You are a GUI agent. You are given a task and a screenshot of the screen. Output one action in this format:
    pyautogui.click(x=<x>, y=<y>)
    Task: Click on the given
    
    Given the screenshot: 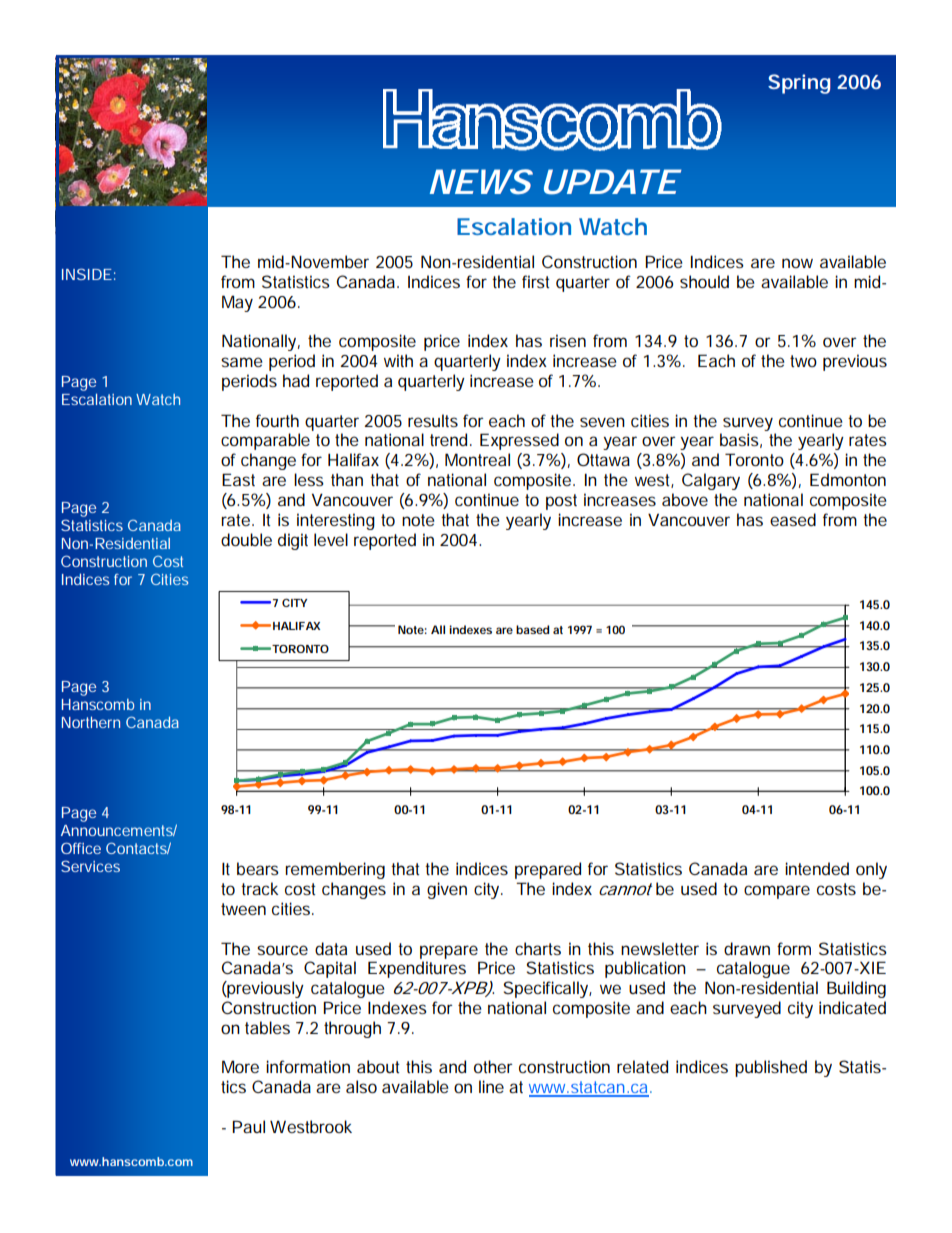 What is the action you would take?
    pyautogui.click(x=447, y=890)
